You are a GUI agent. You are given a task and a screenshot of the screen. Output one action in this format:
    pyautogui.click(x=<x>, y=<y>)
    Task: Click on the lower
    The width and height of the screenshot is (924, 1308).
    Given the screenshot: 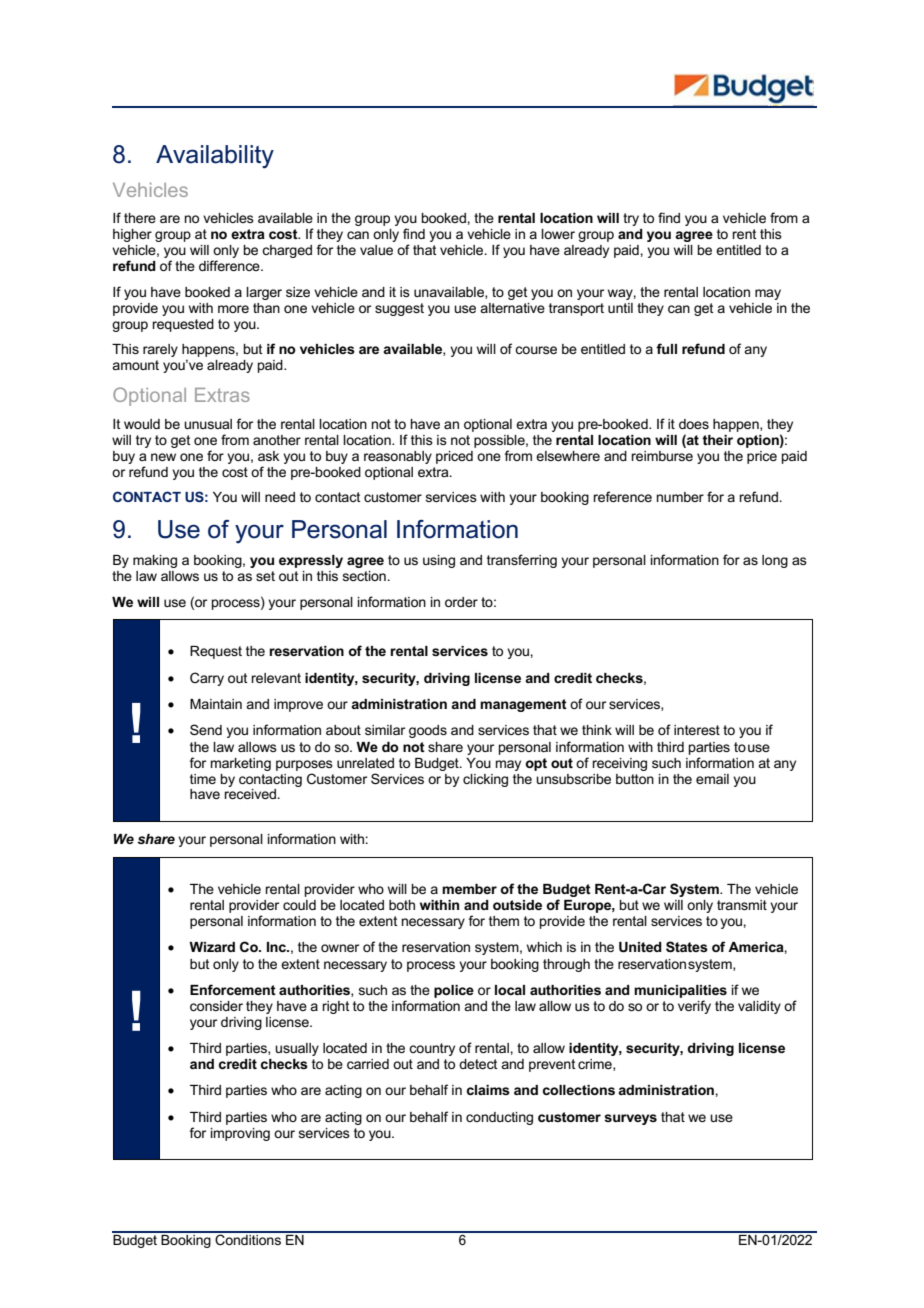 What is the action you would take?
    pyautogui.click(x=558, y=234)
